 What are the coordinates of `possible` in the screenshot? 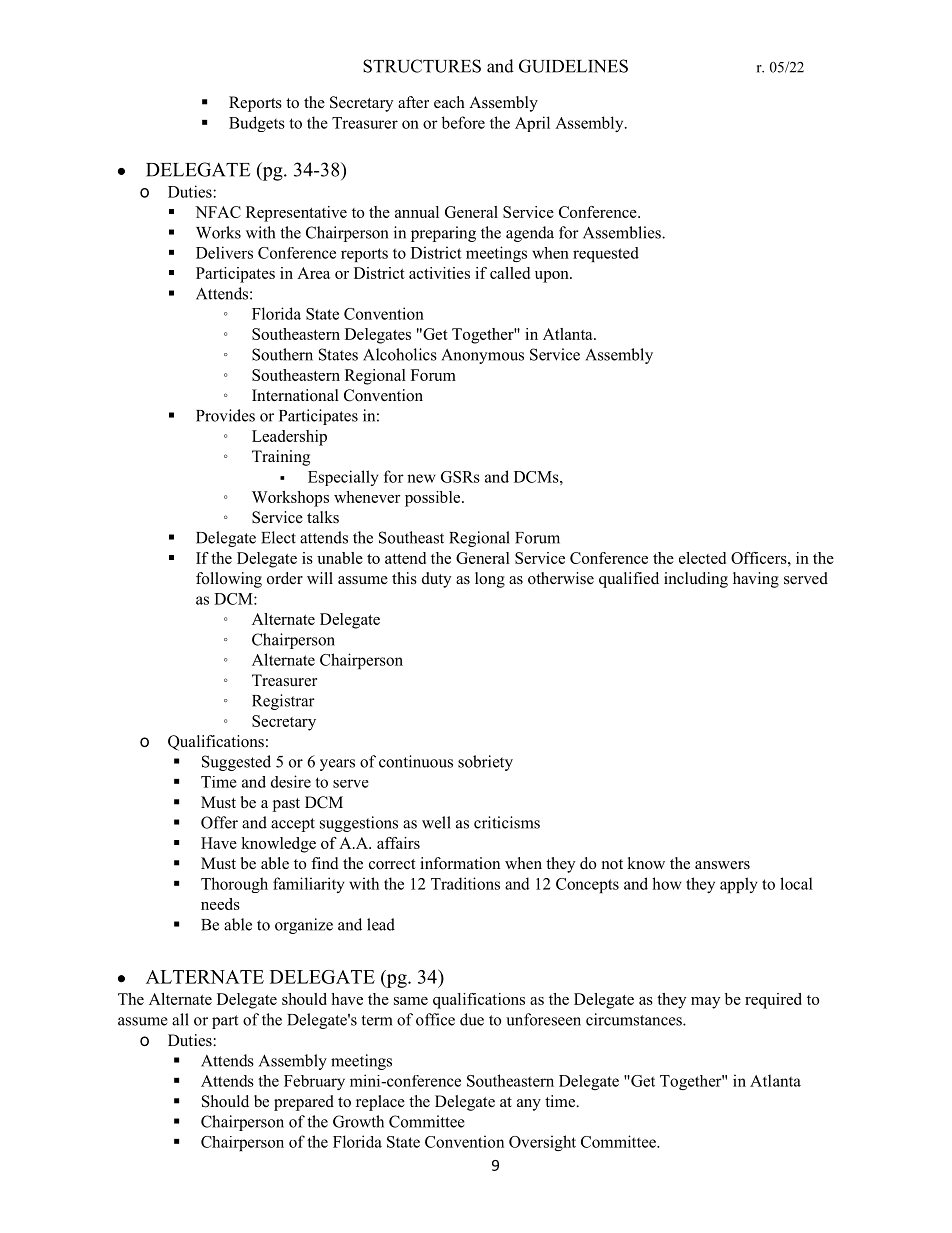 It's located at (434, 499).
